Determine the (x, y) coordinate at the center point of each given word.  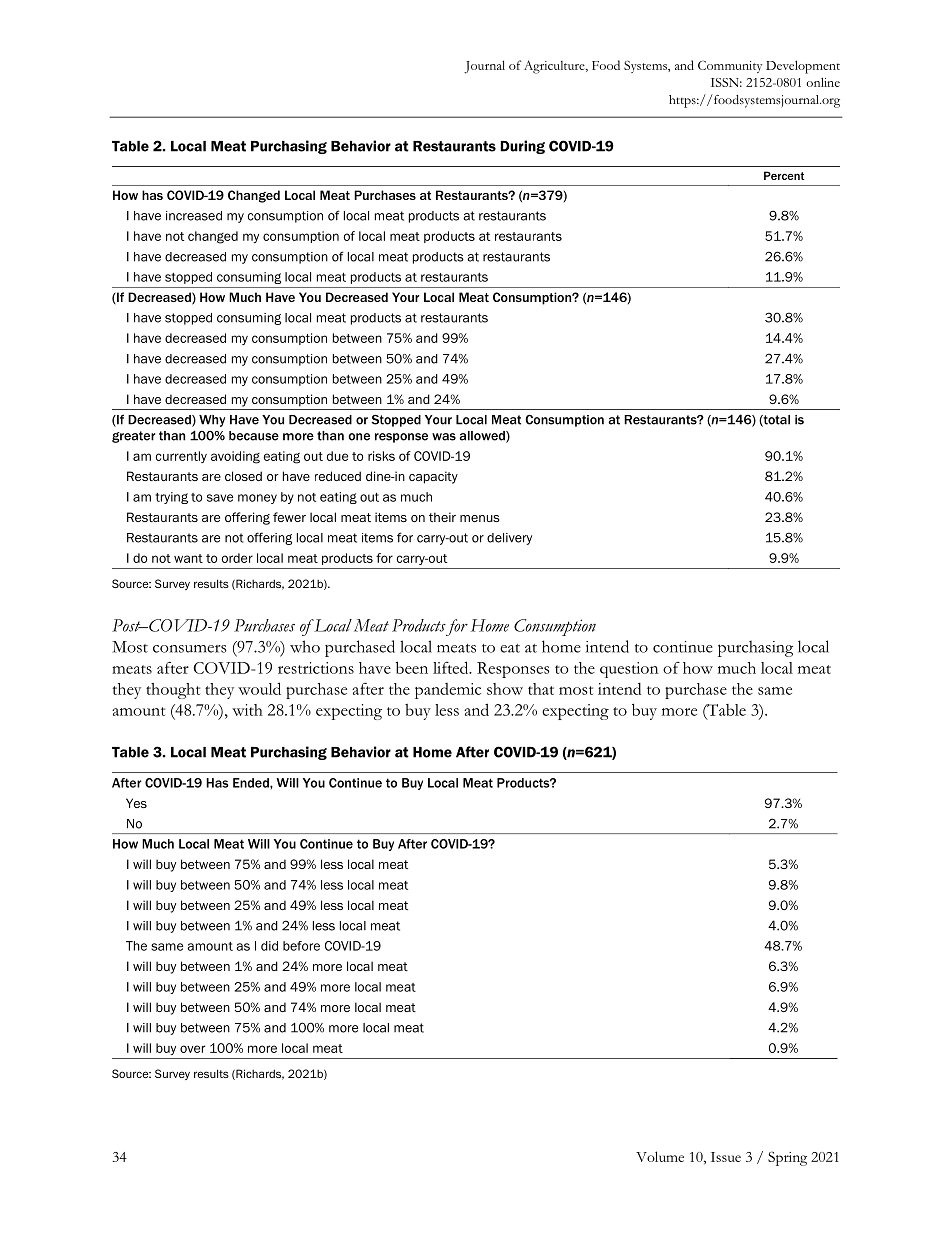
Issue (726, 1157)
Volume (660, 1156)
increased (194, 216)
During (522, 147)
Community (730, 67)
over (192, 1049)
